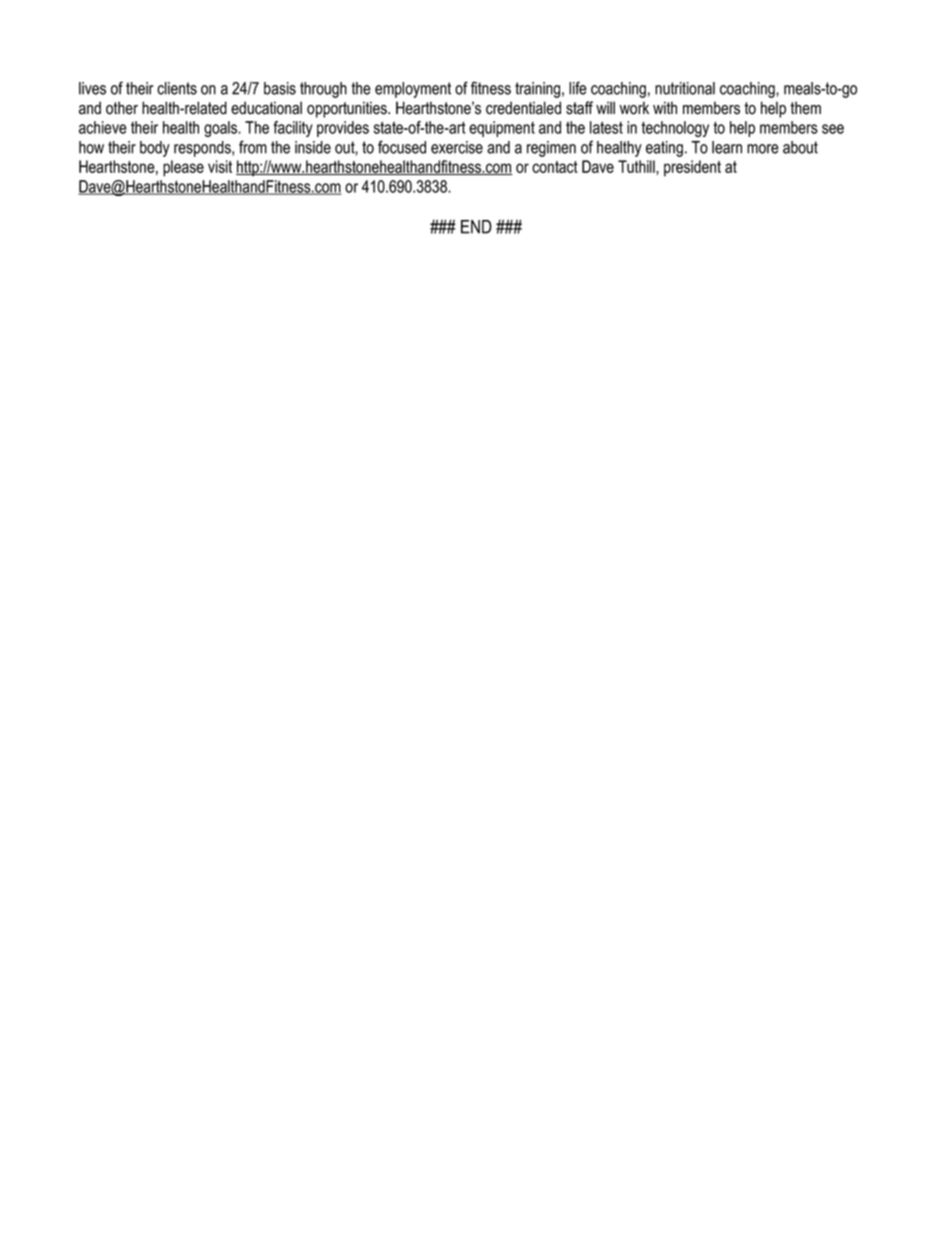  I want to click on contact, so click(555, 167).
